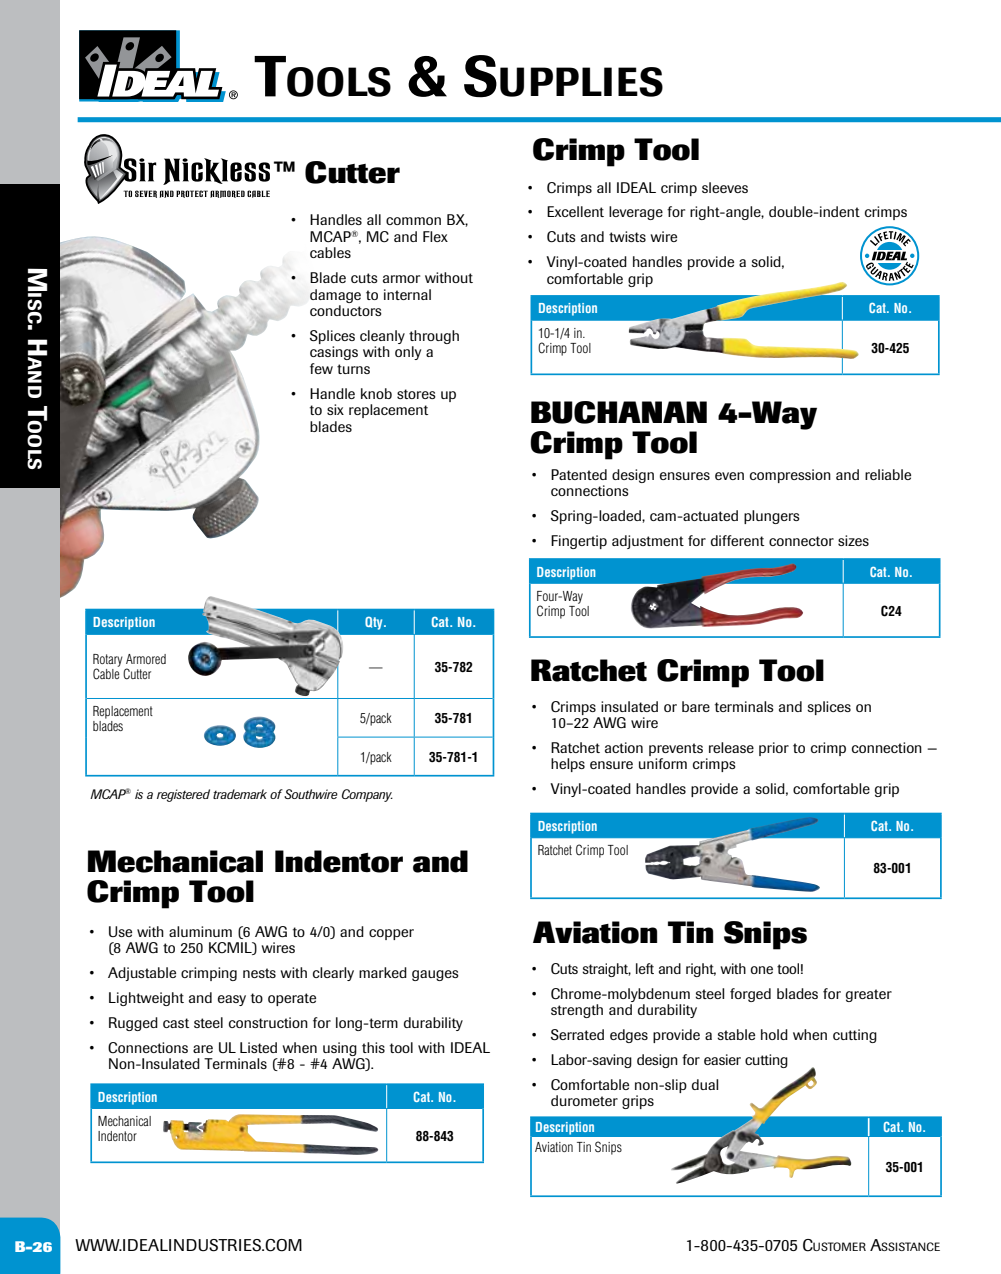 This image has height=1274, width=1001. Describe the element at coordinates (258, 1047) in the image. I see `Listed` at that location.
